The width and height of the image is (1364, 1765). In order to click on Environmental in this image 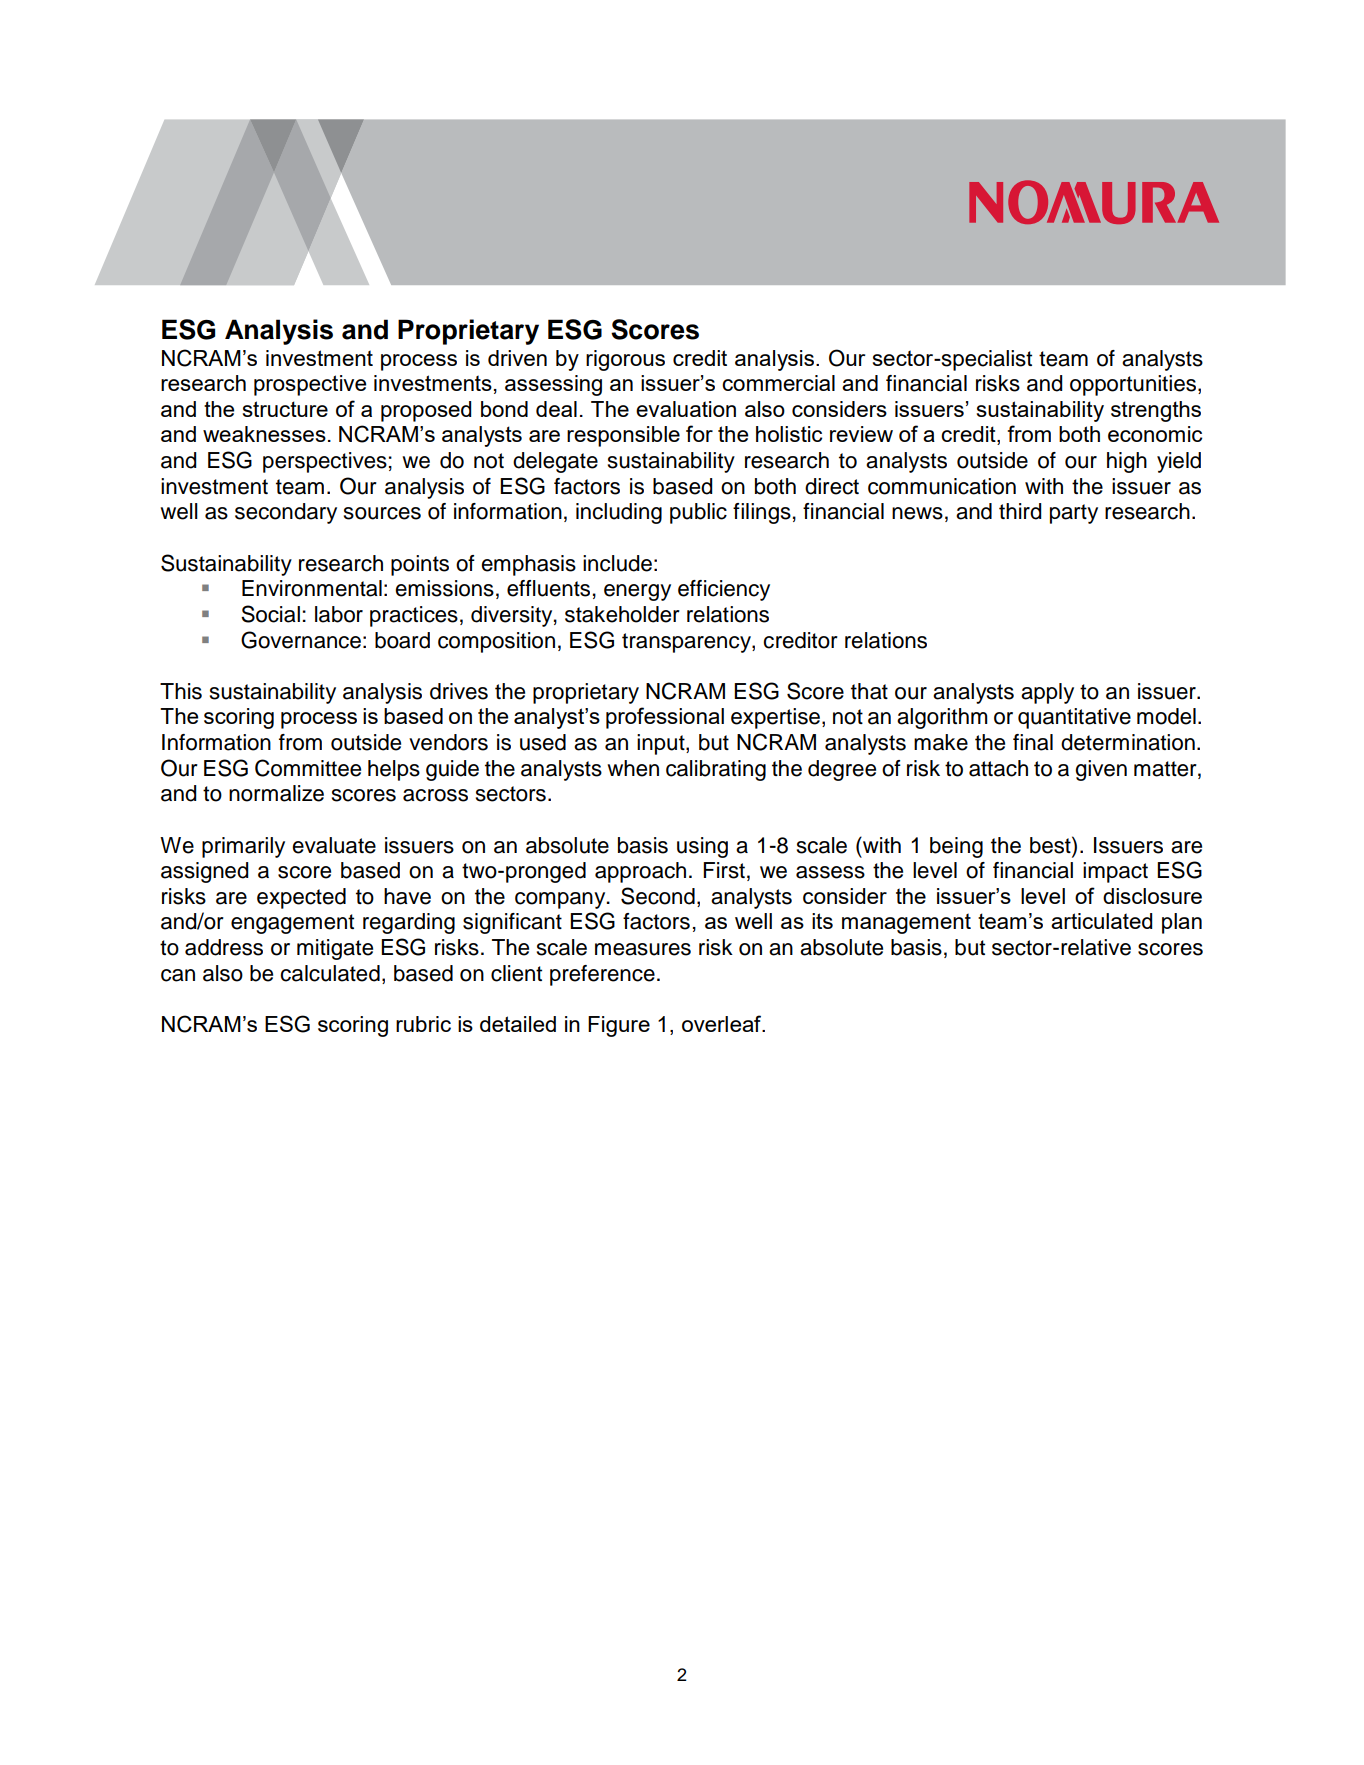, I will do `click(312, 588)`.
